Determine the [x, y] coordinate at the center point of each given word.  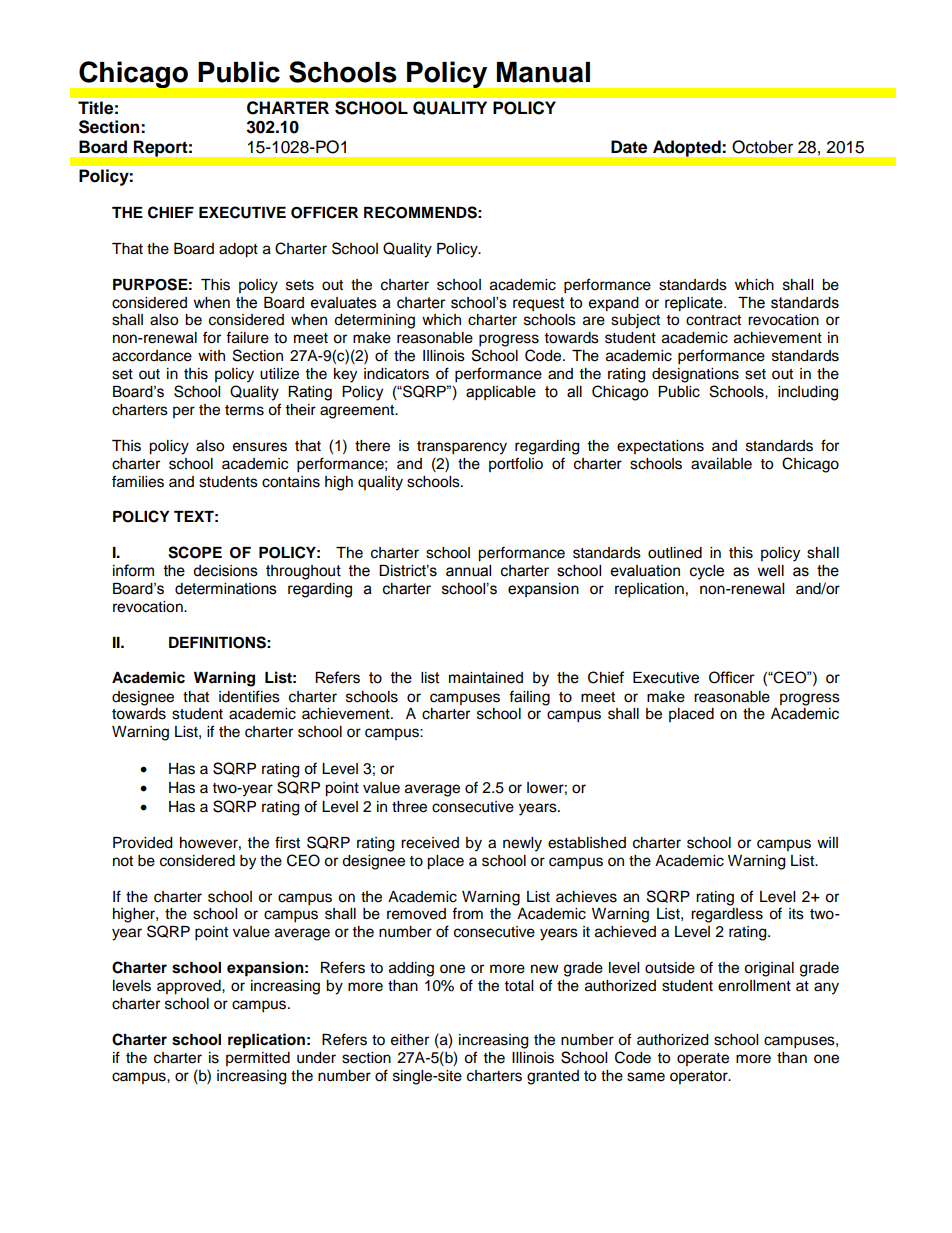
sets [300, 285]
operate [703, 1059]
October [762, 147]
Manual [543, 72]
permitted [258, 1059]
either [410, 1040]
